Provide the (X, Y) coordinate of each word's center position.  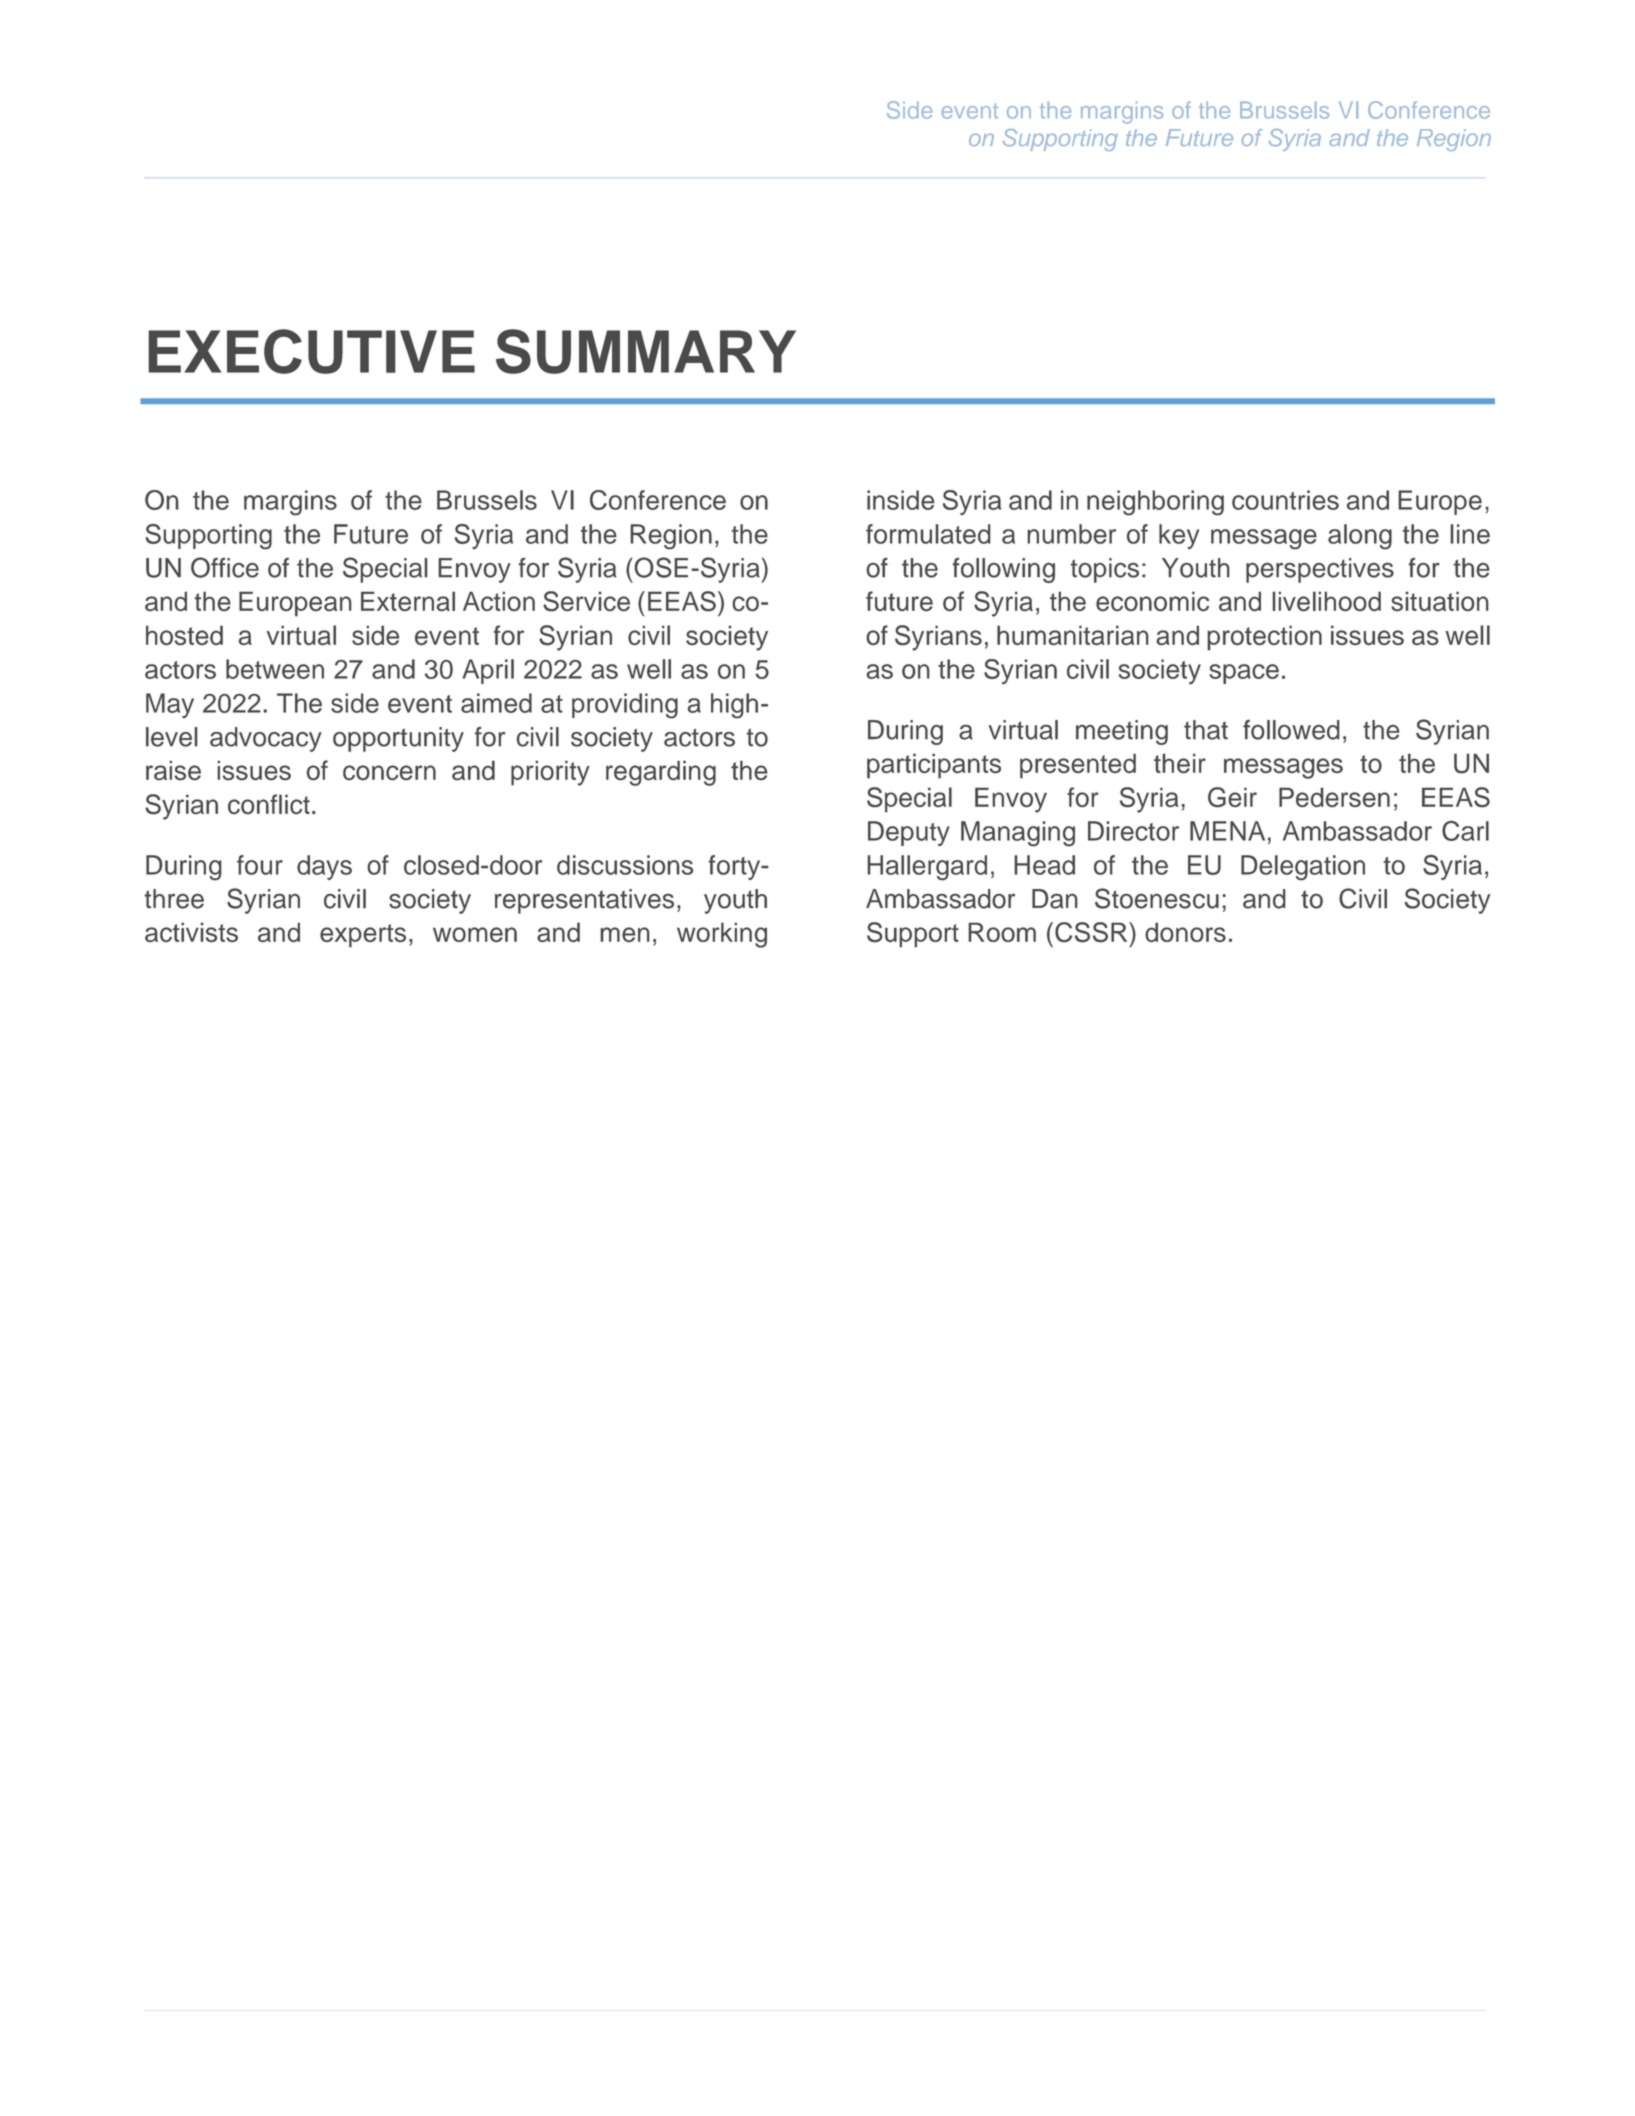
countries (1285, 500)
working (722, 935)
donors (1185, 932)
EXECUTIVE (311, 351)
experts (363, 936)
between (275, 669)
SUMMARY (646, 351)
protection (1265, 637)
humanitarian (1072, 635)
